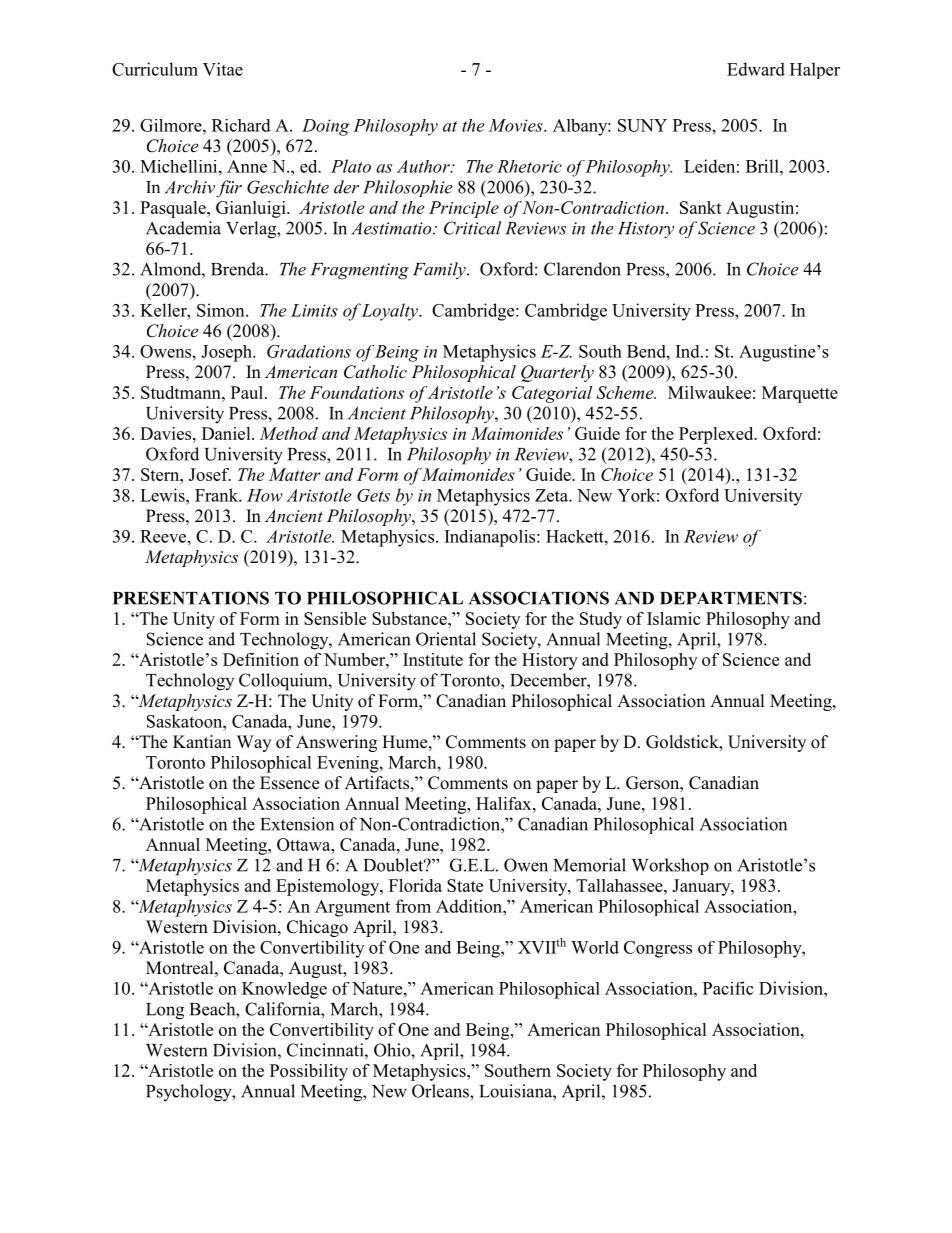 This page has width=952, height=1233. Describe the element at coordinates (557, 373) in the page. I see `Quarterly` at that location.
